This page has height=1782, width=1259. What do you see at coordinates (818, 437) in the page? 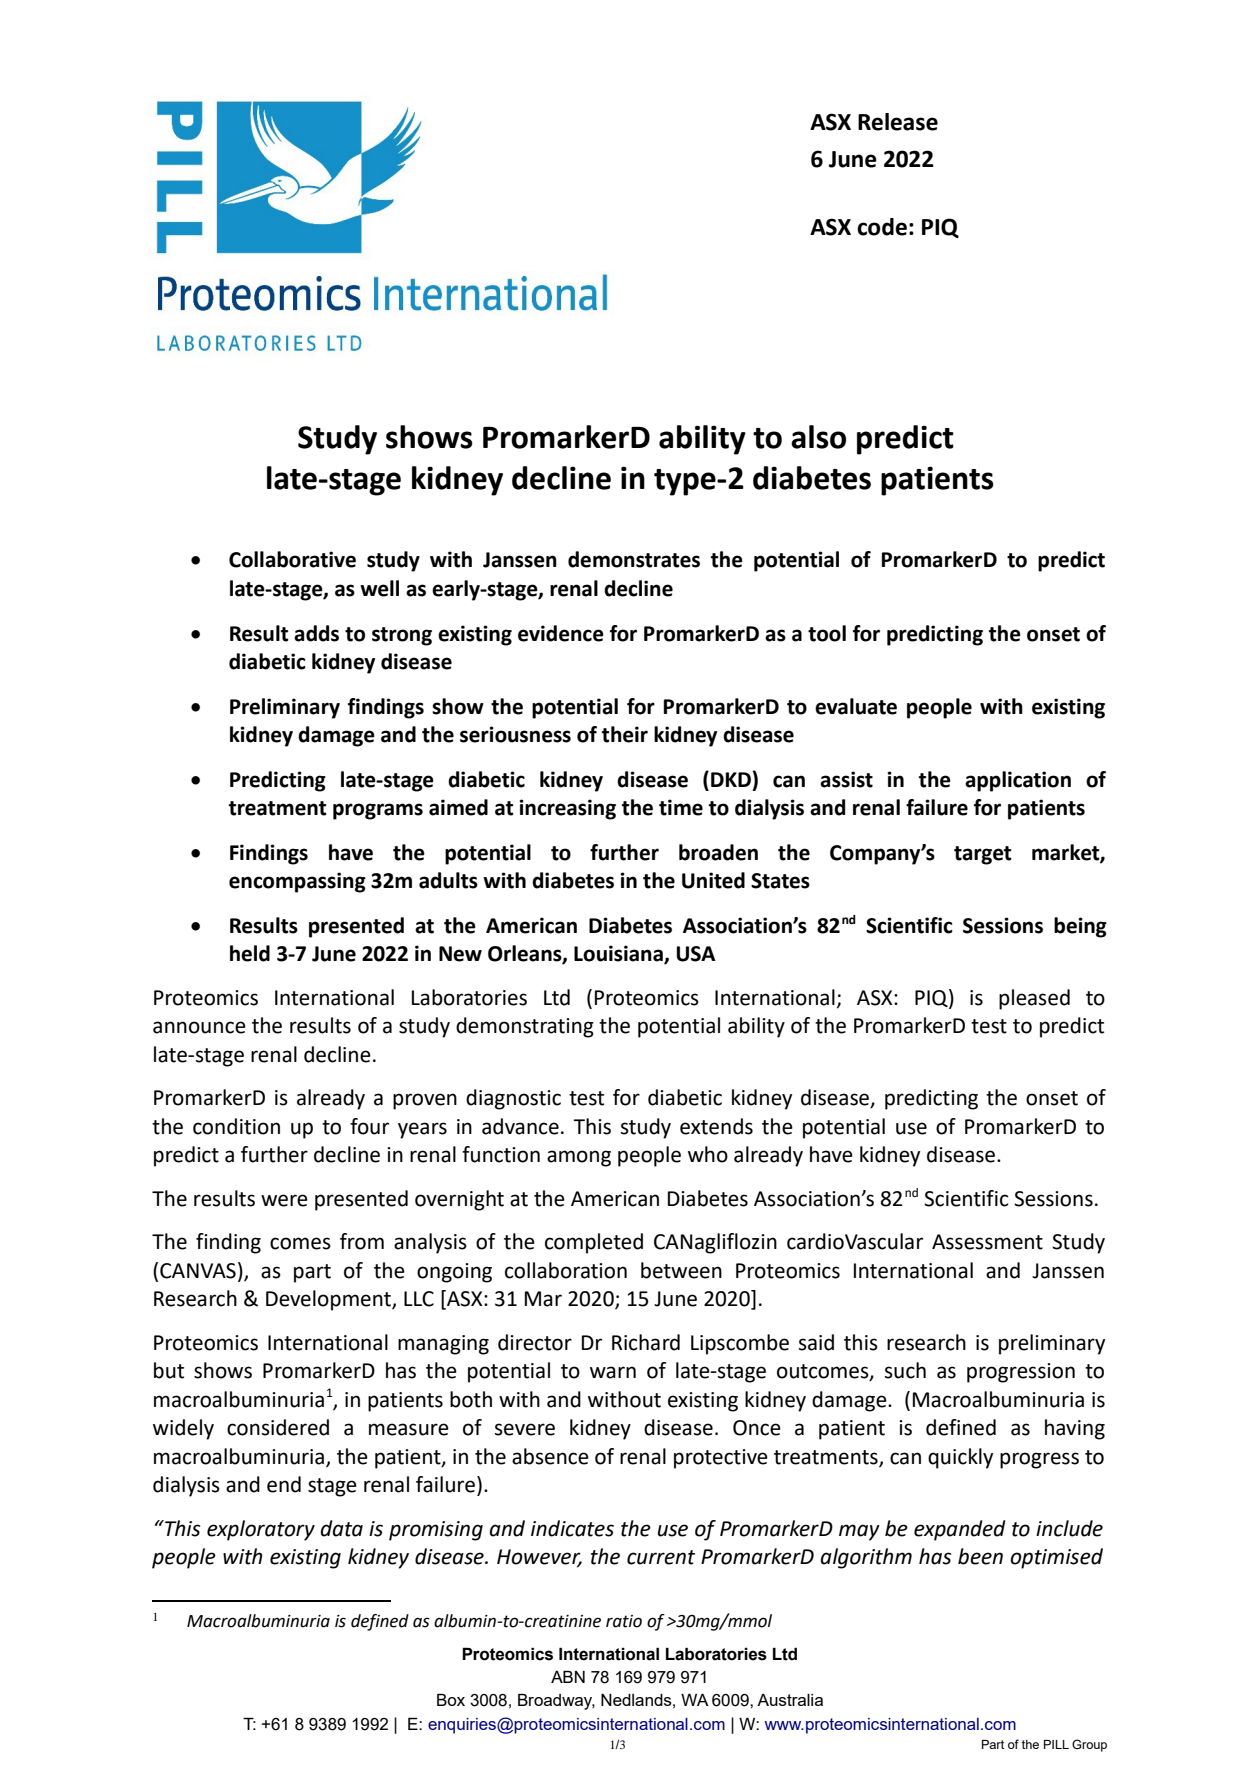
I see `also` at bounding box center [818, 437].
